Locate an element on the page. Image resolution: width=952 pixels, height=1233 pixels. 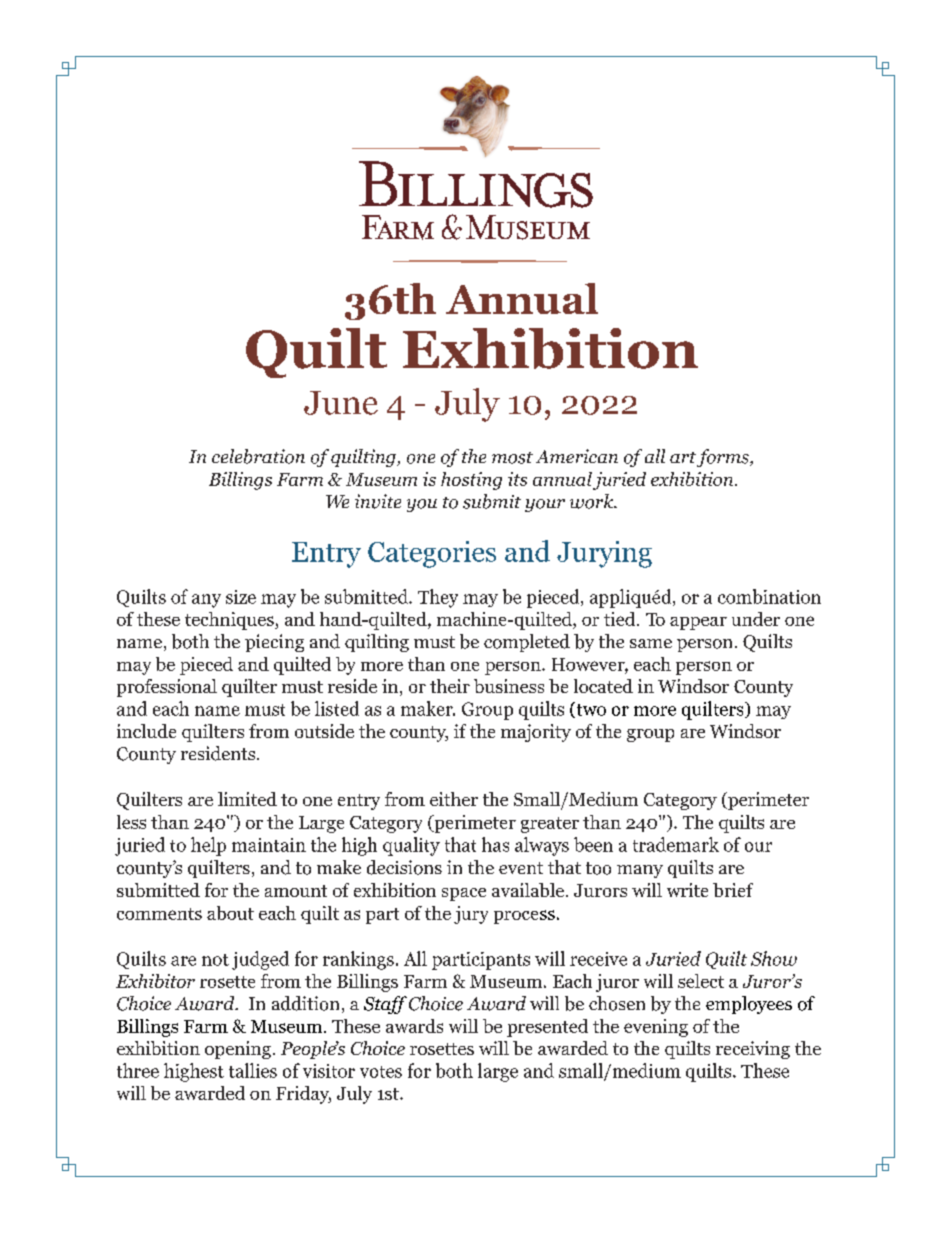
same is located at coordinates (651, 643).
